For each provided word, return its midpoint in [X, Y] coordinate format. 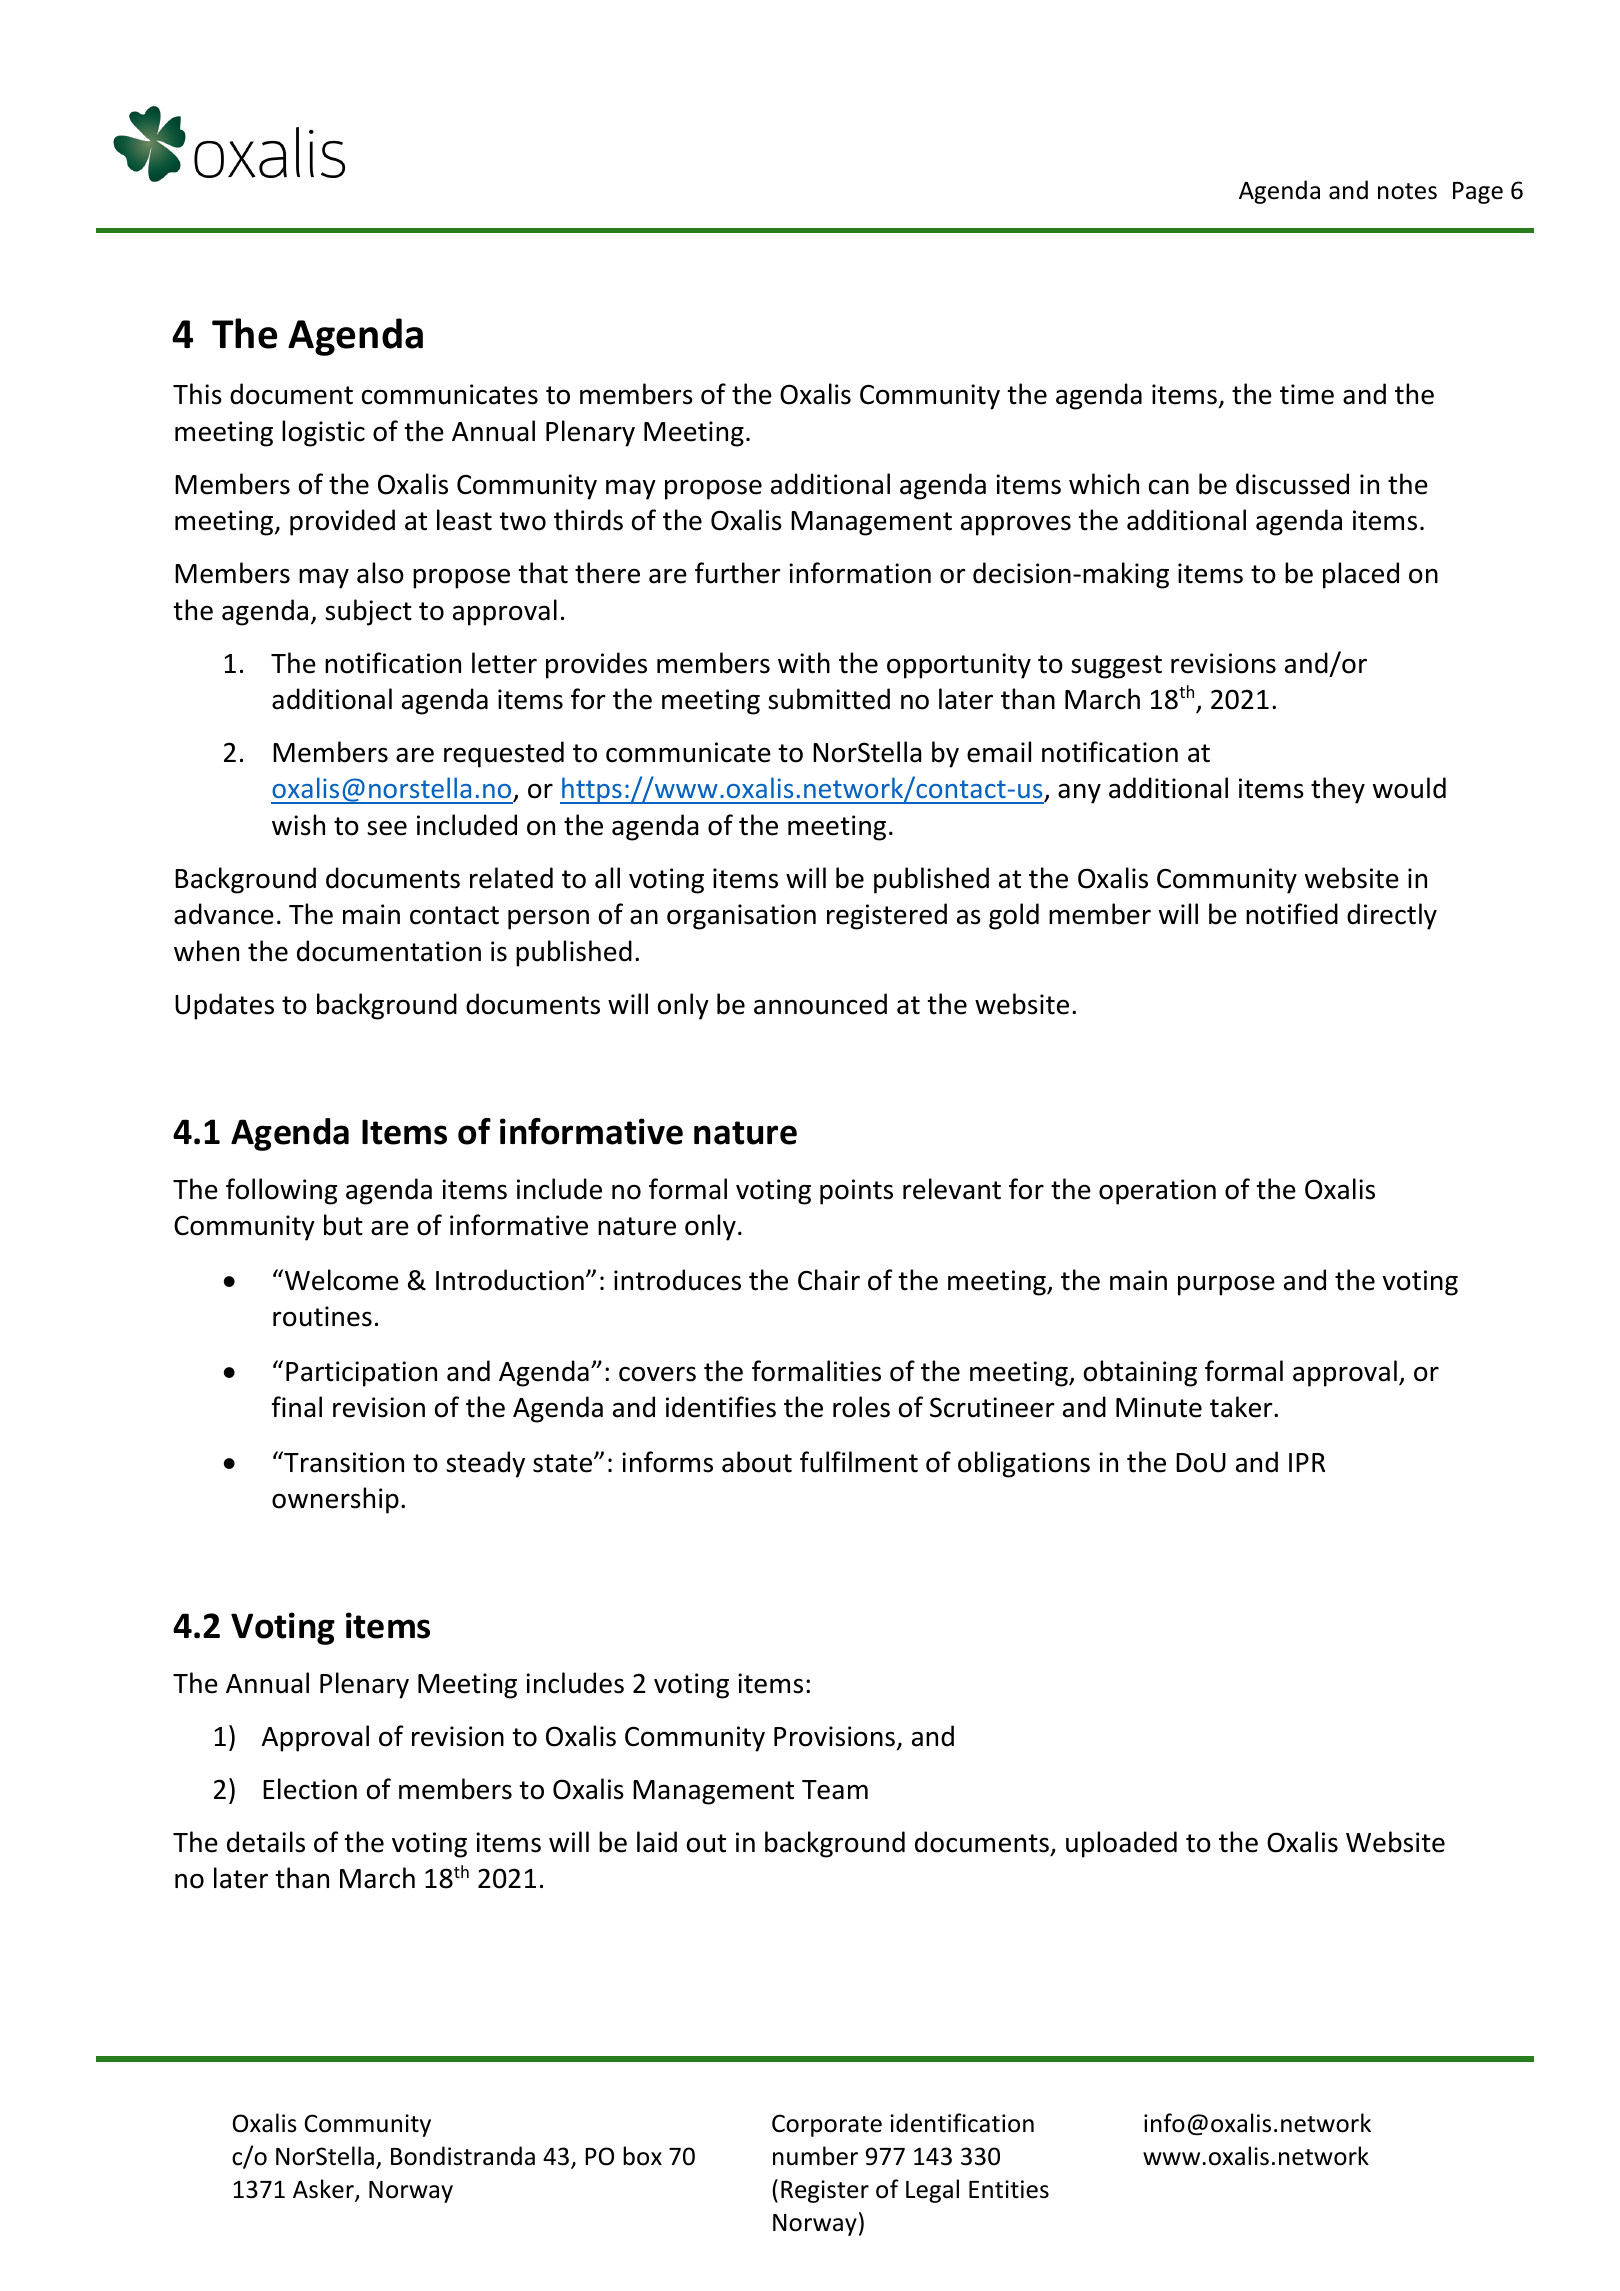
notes [1407, 191]
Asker [324, 2190]
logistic [323, 433]
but [343, 1225]
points [856, 1192]
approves [1016, 525]
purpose [1226, 1285]
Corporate [827, 2125]
